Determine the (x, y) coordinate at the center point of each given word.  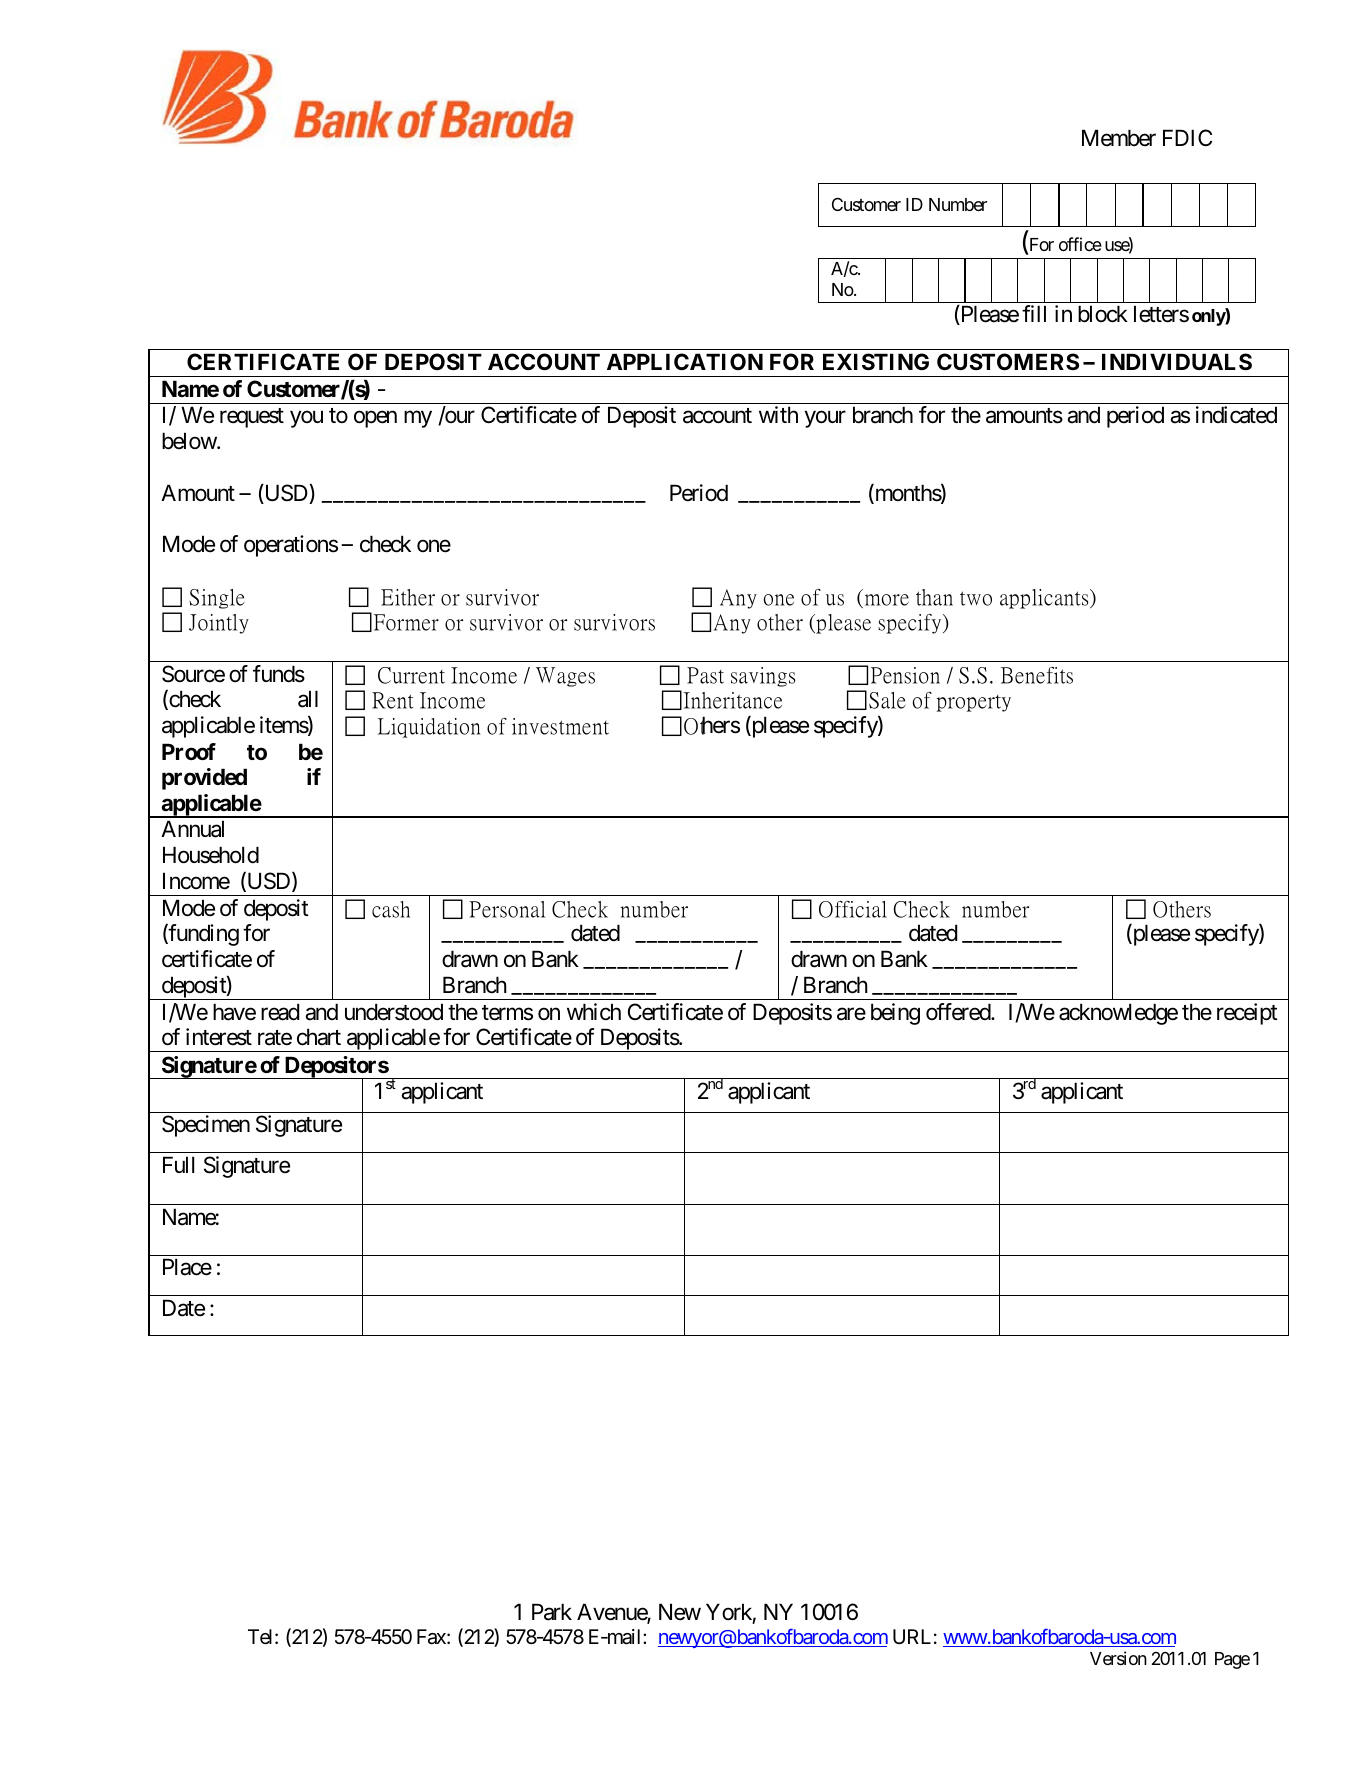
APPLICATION (685, 361)
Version (1118, 1658)
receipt (1247, 1014)
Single (217, 599)
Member (1119, 138)
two (976, 598)
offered (959, 1012)
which (594, 1012)
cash (391, 909)
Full (178, 1164)
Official (853, 909)
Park (552, 1612)
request (252, 418)
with (778, 414)
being (895, 1014)
